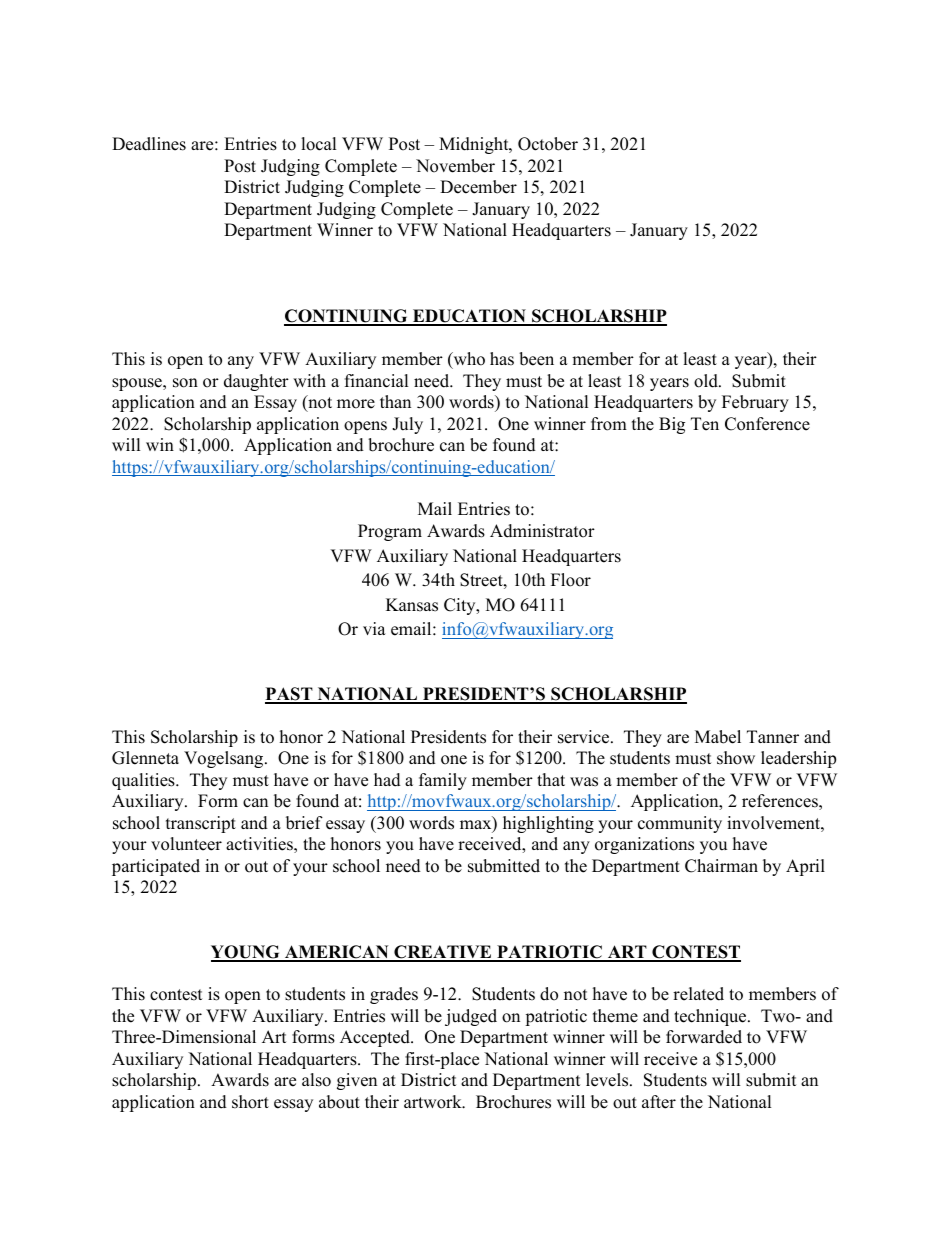  What do you see at coordinates (156, 867) in the screenshot?
I see `participated` at bounding box center [156, 867].
